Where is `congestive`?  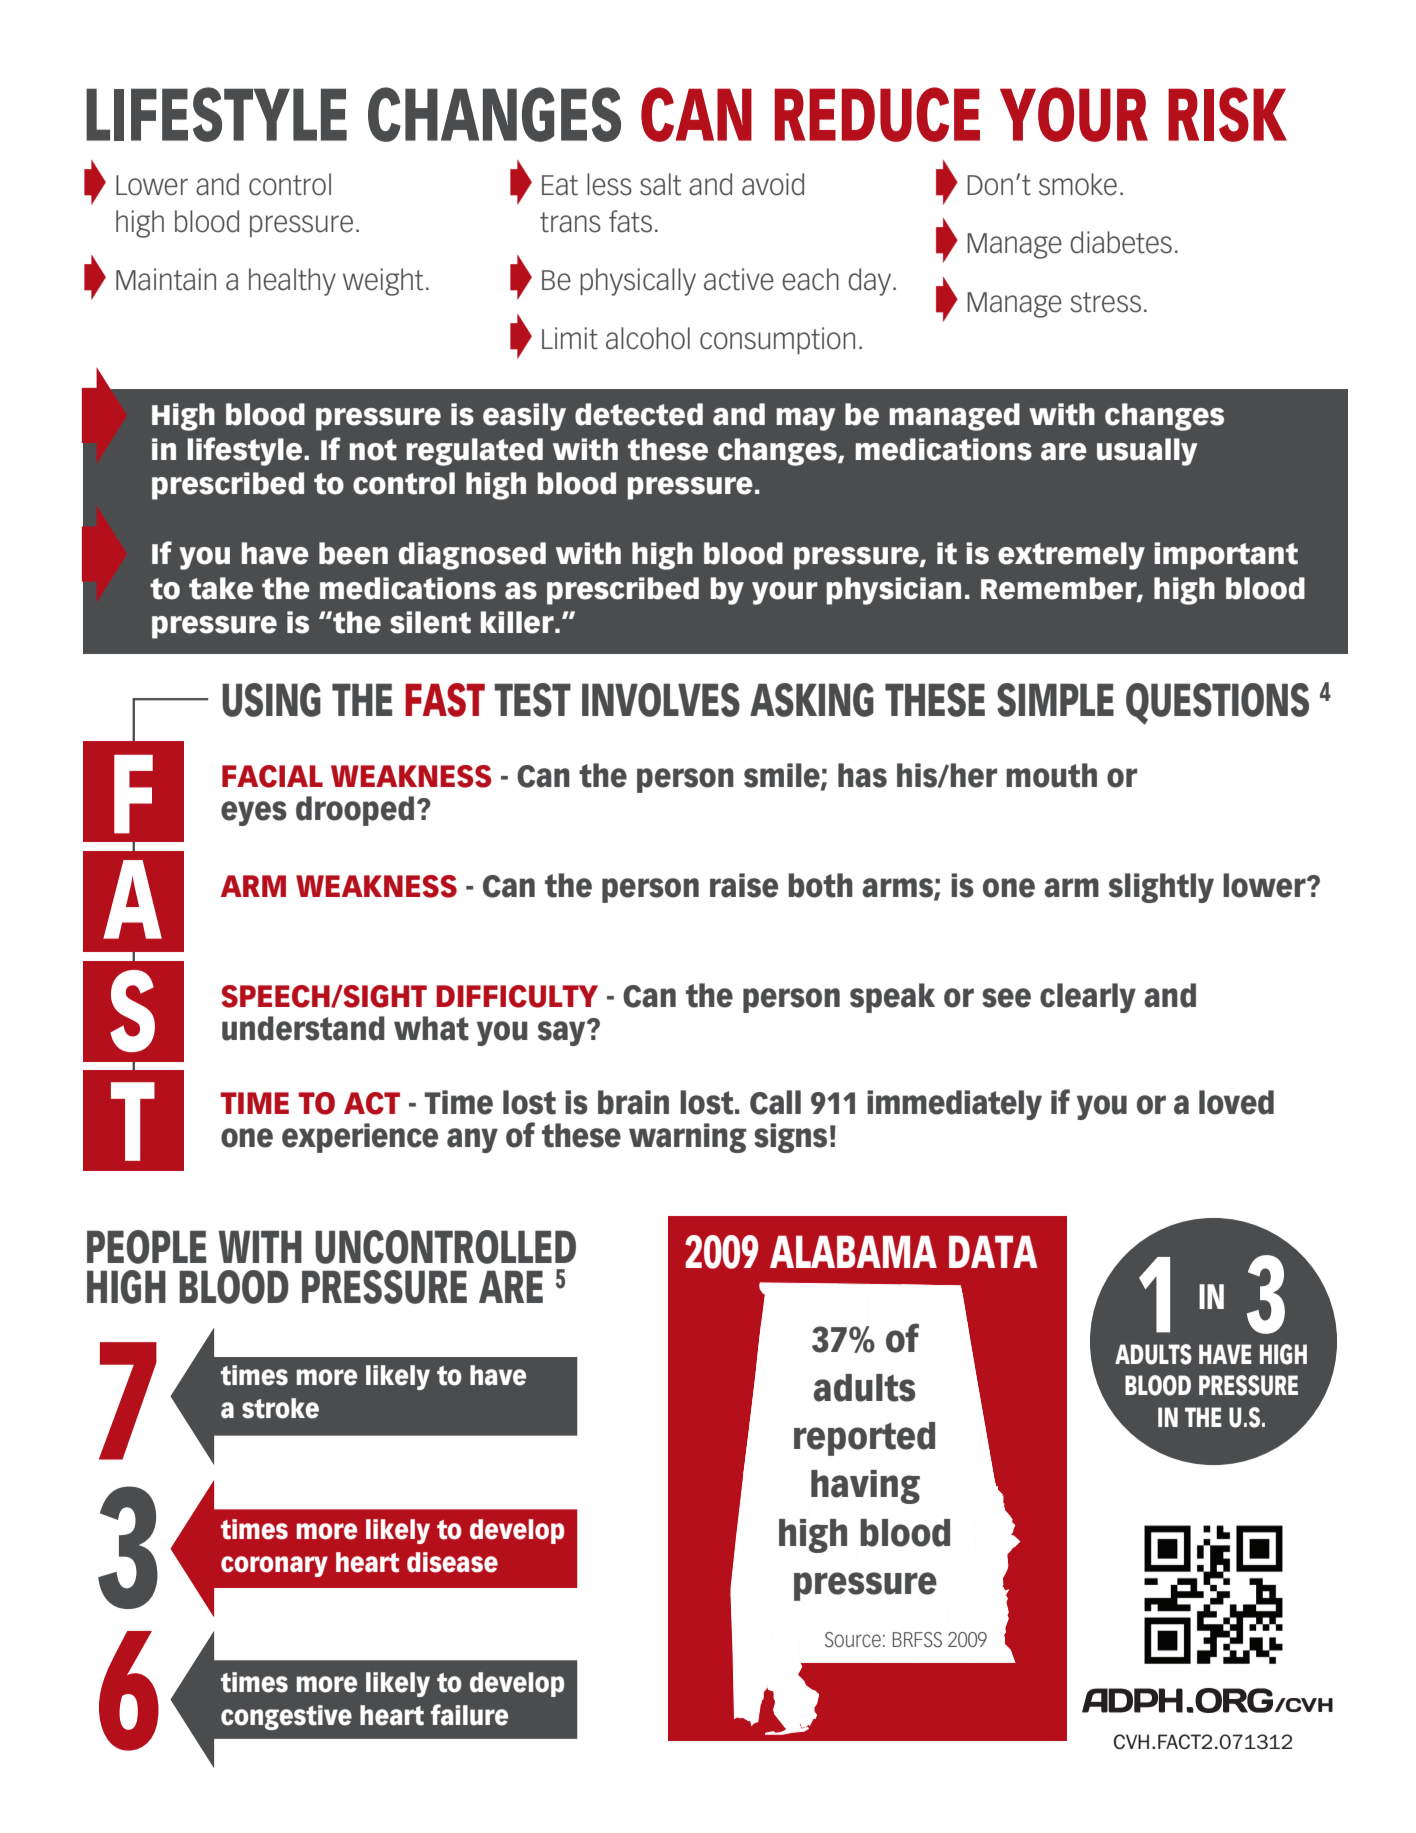 congestive is located at coordinates (286, 1717).
